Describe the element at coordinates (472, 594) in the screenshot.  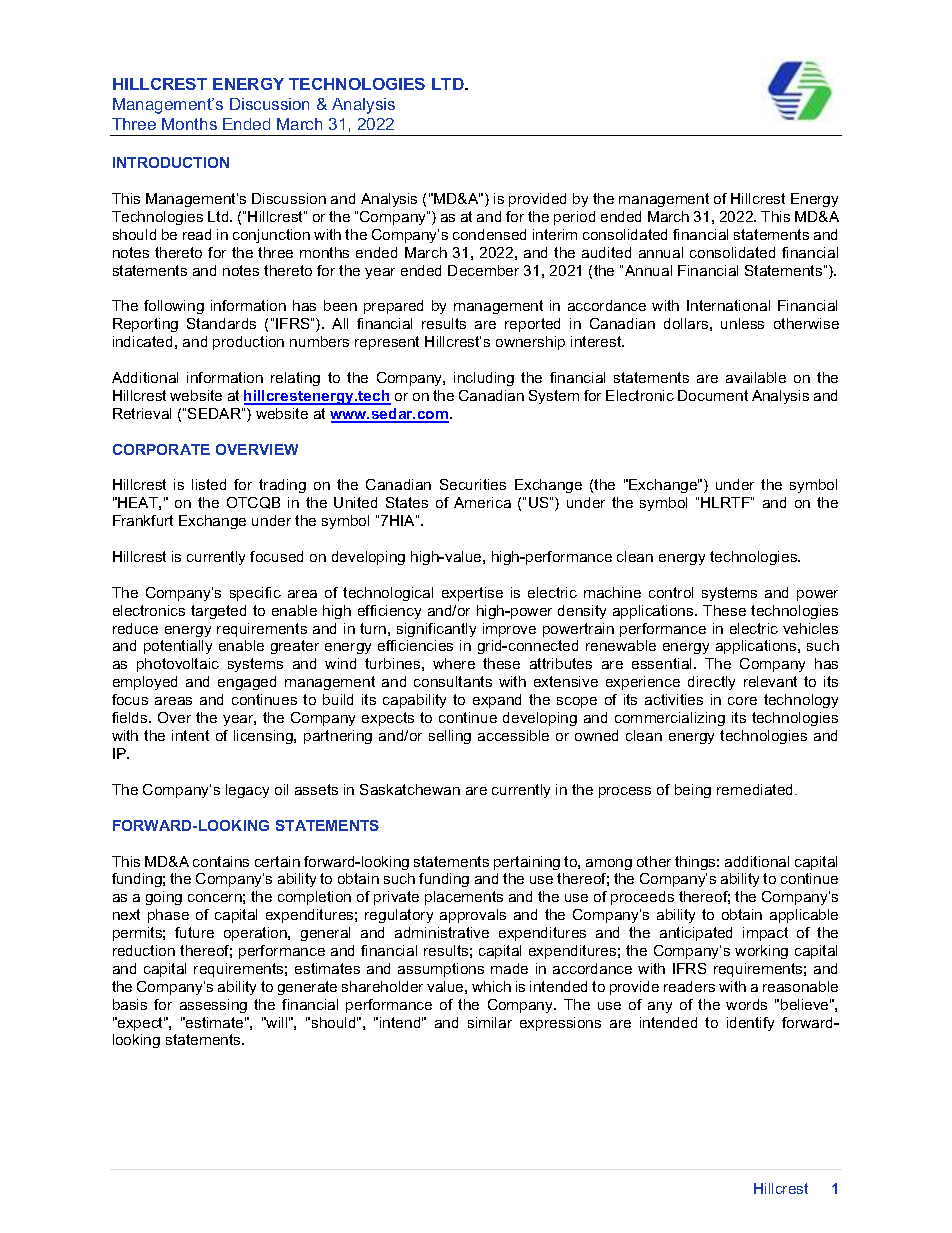
I see `expertise` at that location.
